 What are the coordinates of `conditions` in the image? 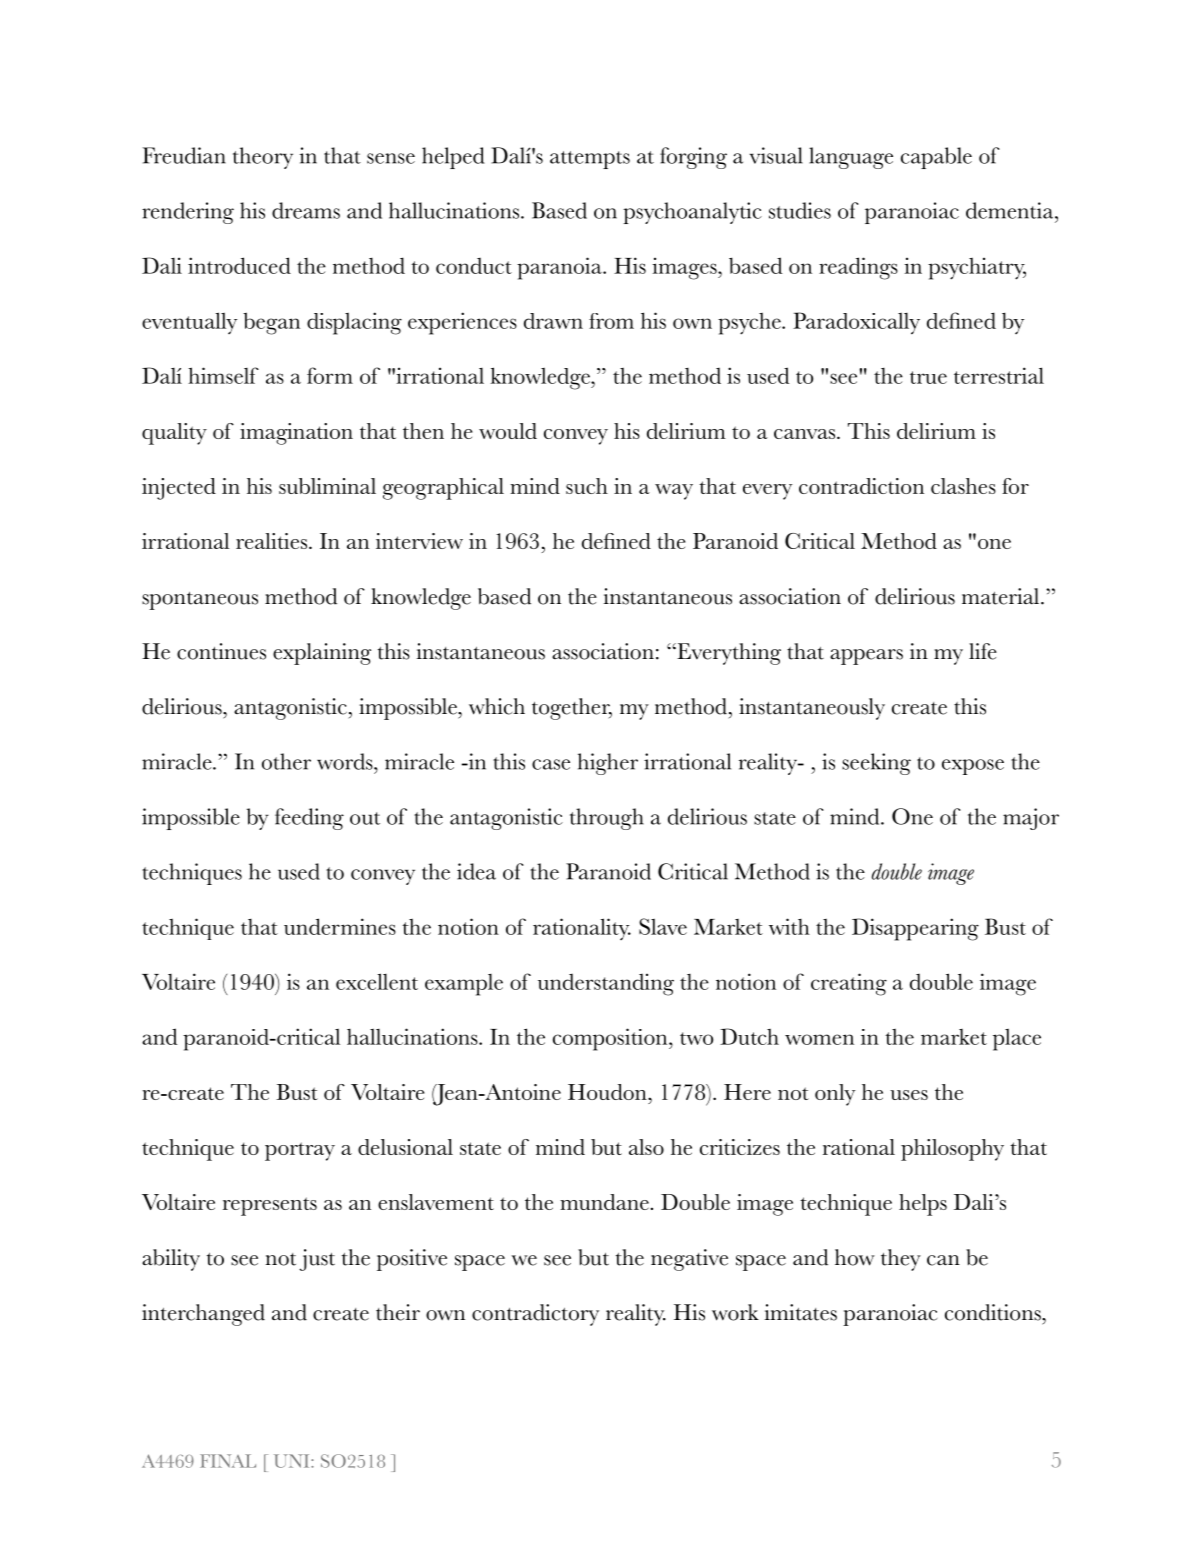 It's located at (994, 1312).
